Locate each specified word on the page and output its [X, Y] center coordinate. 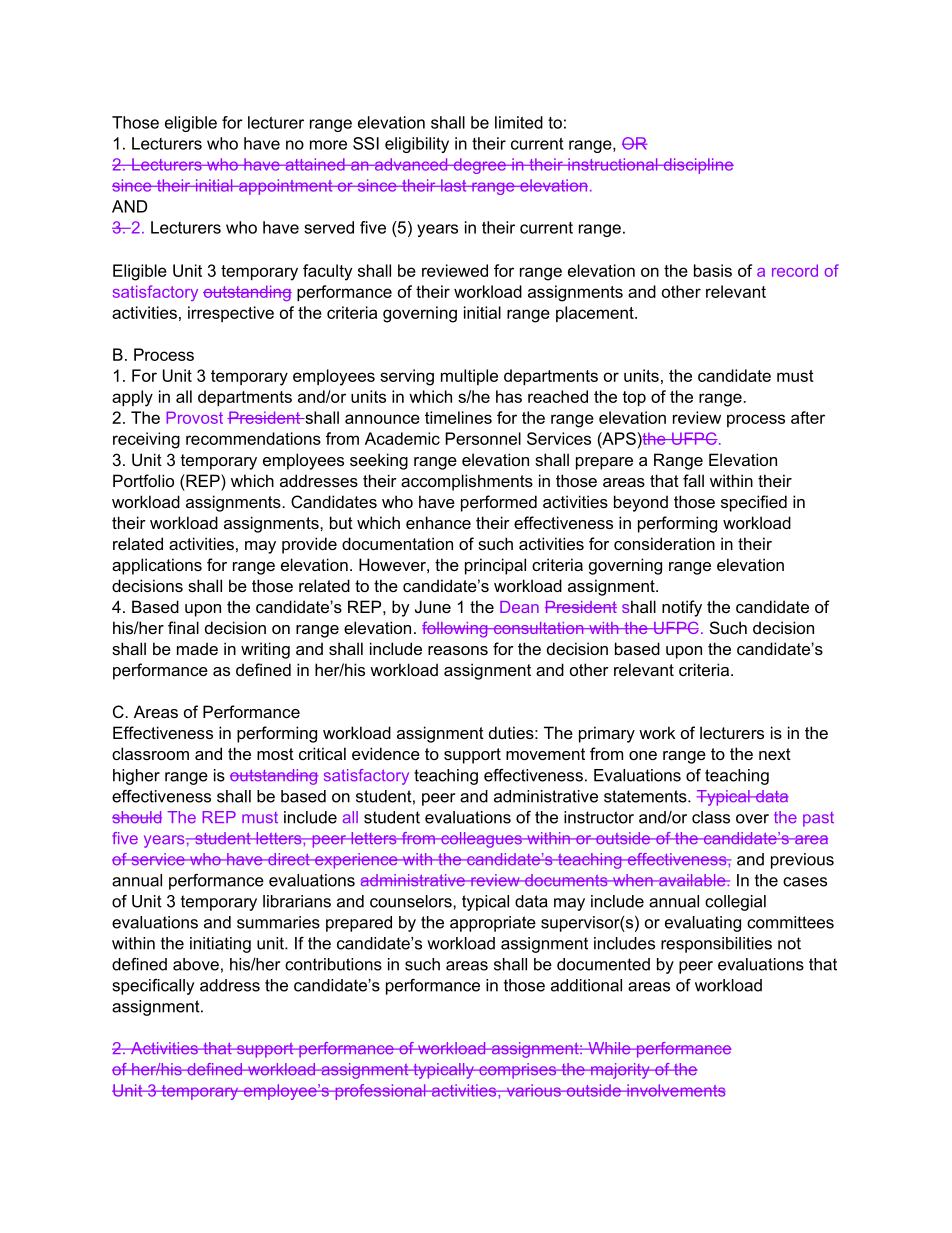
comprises [518, 1071]
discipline [697, 166]
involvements [675, 1090]
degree [479, 166]
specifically [153, 987]
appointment [286, 187]
